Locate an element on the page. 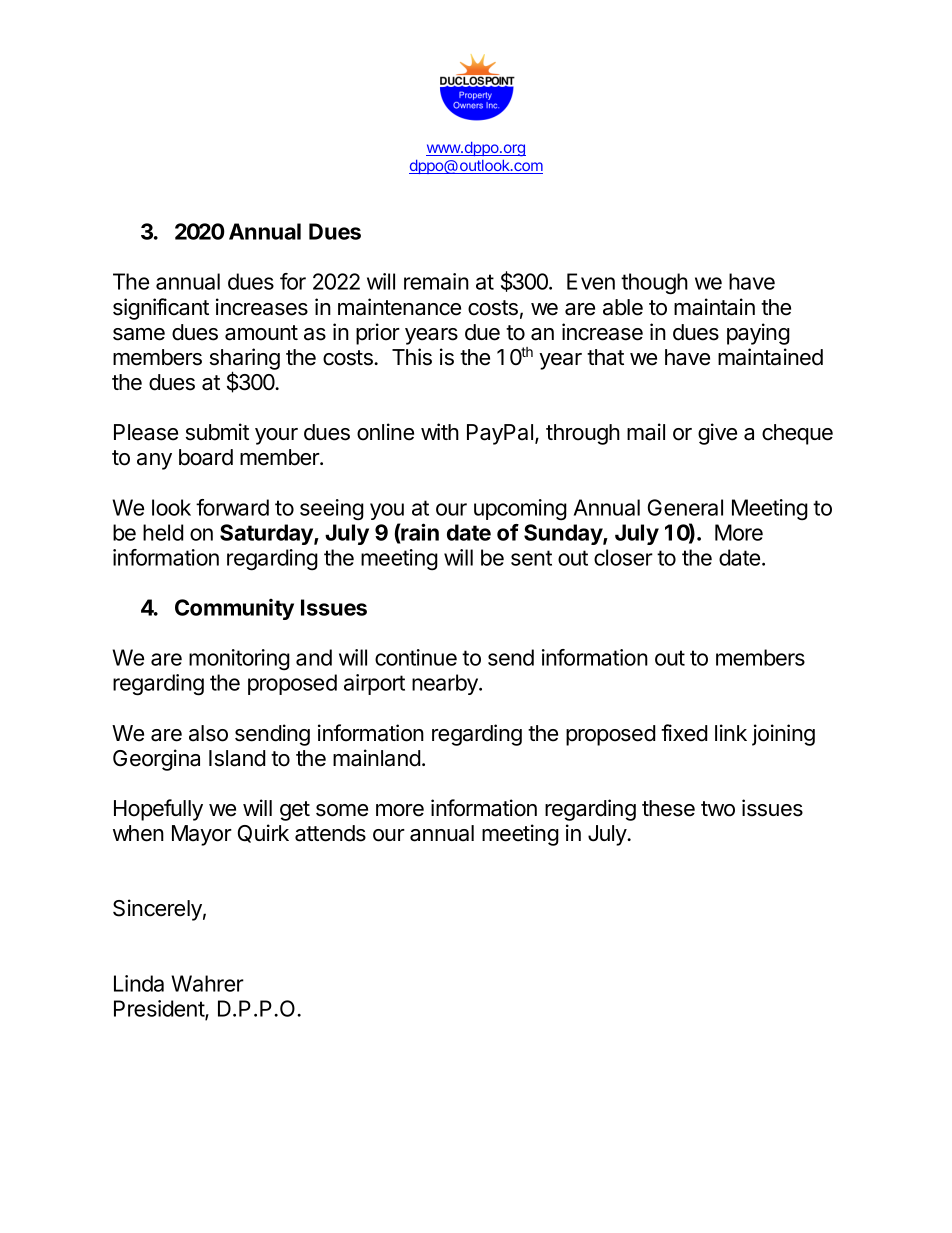  President is located at coordinates (160, 1010).
